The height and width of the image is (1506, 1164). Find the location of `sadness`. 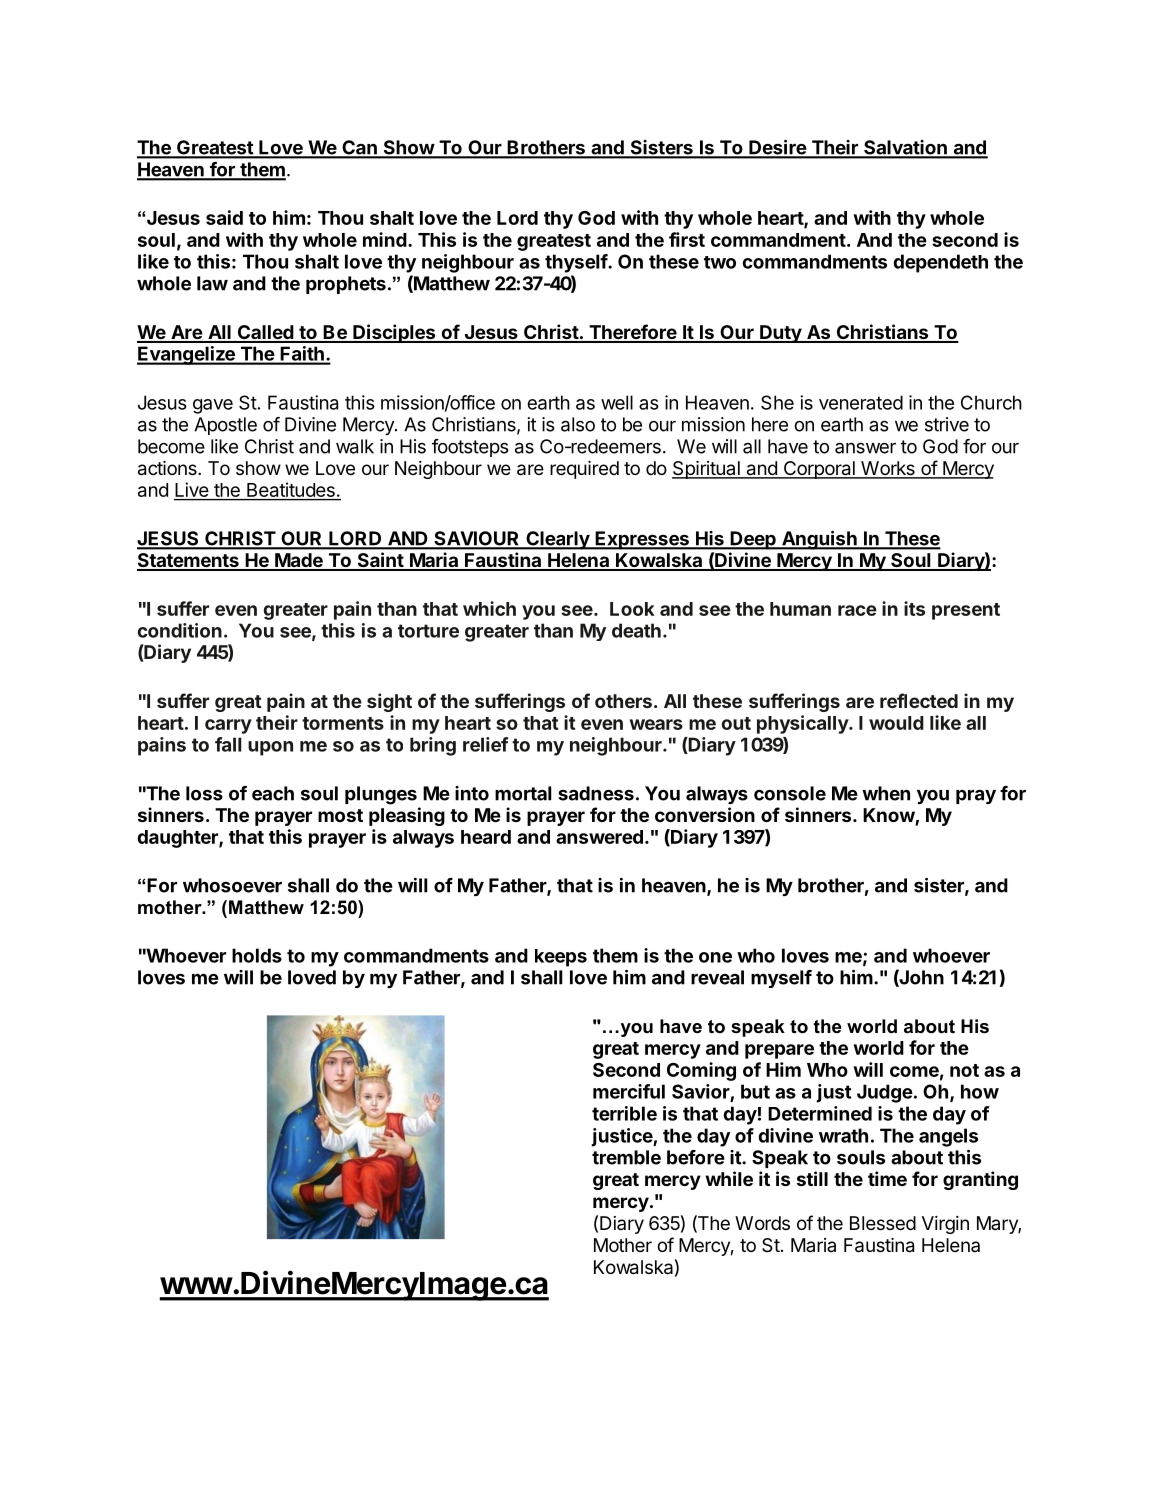

sadness is located at coordinates (596, 793).
